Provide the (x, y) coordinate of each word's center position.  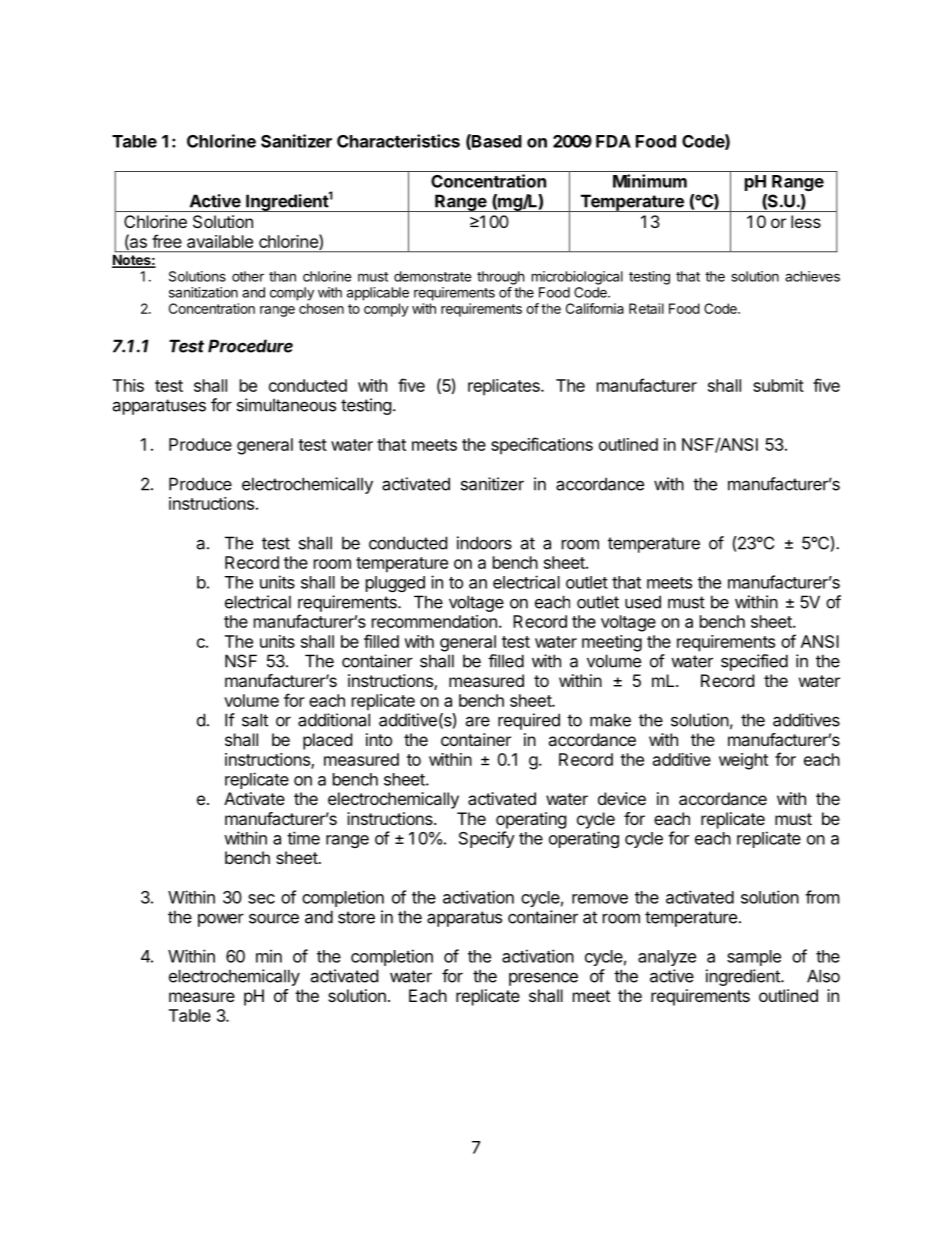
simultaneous (286, 405)
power (221, 920)
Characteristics (398, 141)
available (220, 241)
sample (754, 958)
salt (255, 720)
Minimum (650, 181)
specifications (542, 446)
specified (754, 662)
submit (778, 385)
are (477, 721)
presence (543, 979)
